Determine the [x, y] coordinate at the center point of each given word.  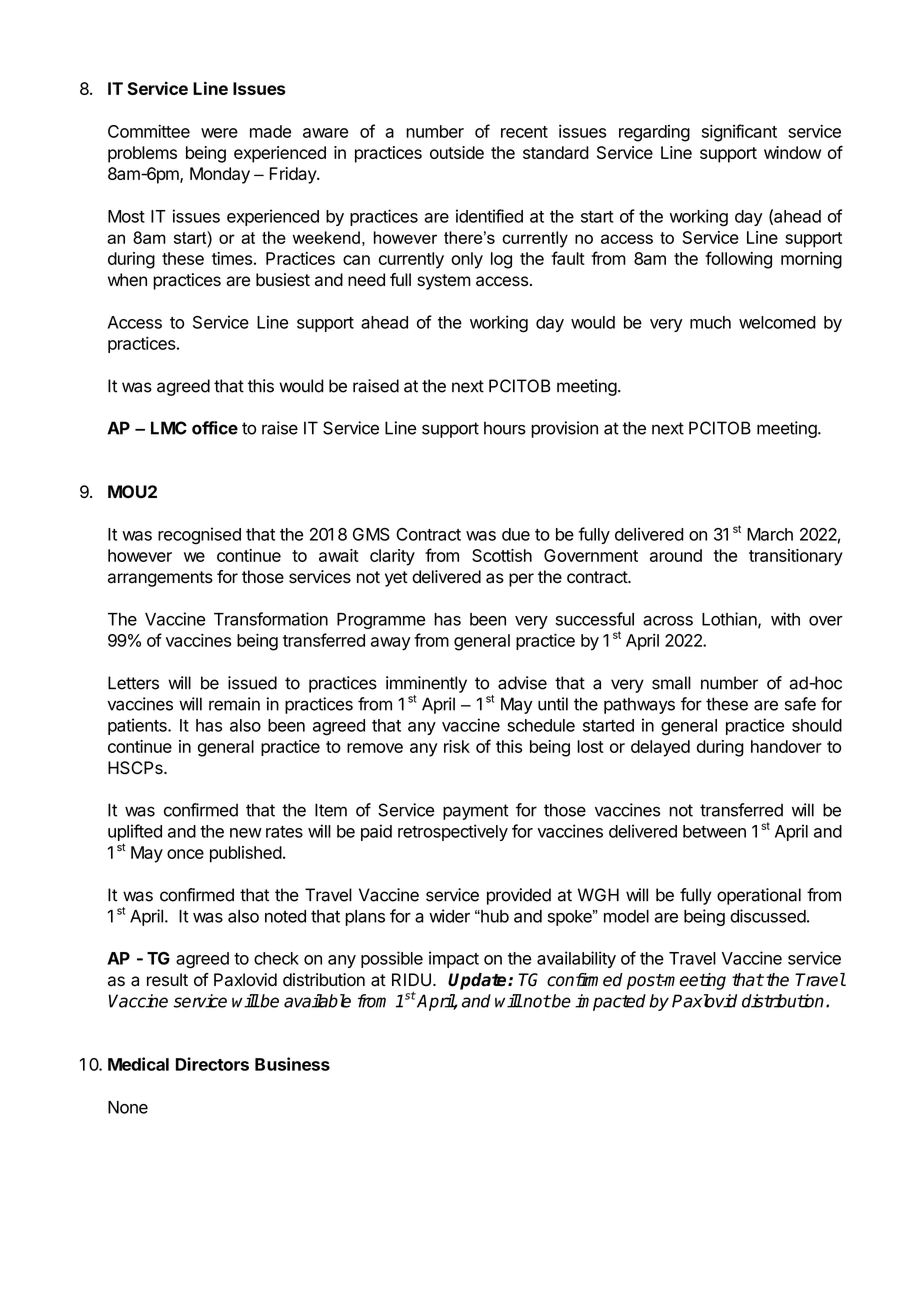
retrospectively [453, 832]
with [785, 619]
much [710, 322]
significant [739, 133]
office [215, 428]
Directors [212, 1064]
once [185, 854]
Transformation [271, 619]
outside [457, 152]
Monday [220, 175]
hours [505, 428]
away [391, 644]
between [714, 831]
